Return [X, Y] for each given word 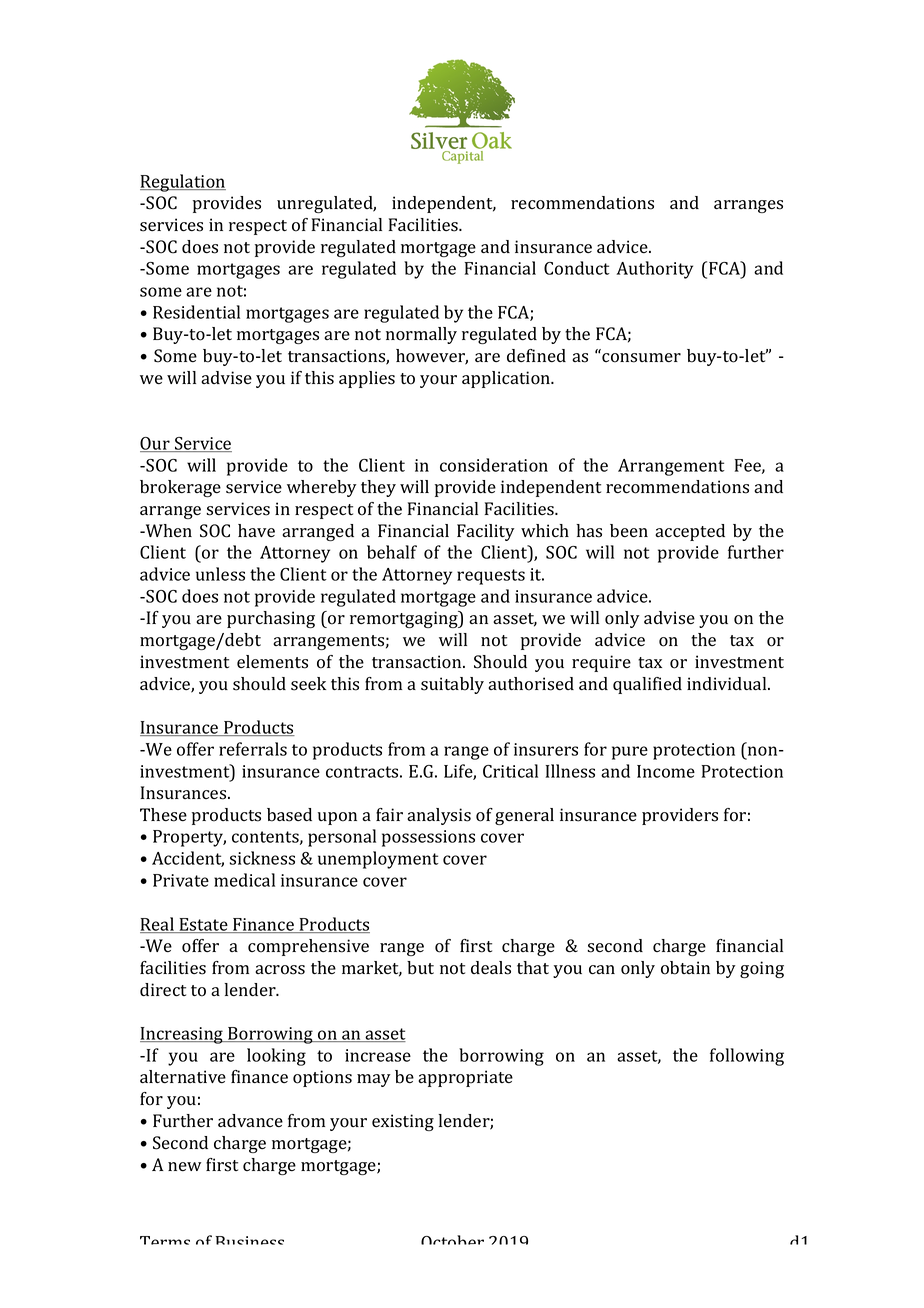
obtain [685, 968]
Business [250, 1240]
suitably [452, 685]
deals [491, 968]
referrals [253, 749]
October [452, 1240]
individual [728, 683]
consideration [494, 465]
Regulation [183, 183]
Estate [203, 925]
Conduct [577, 268]
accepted [690, 532]
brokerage [180, 488]
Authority [654, 270]
